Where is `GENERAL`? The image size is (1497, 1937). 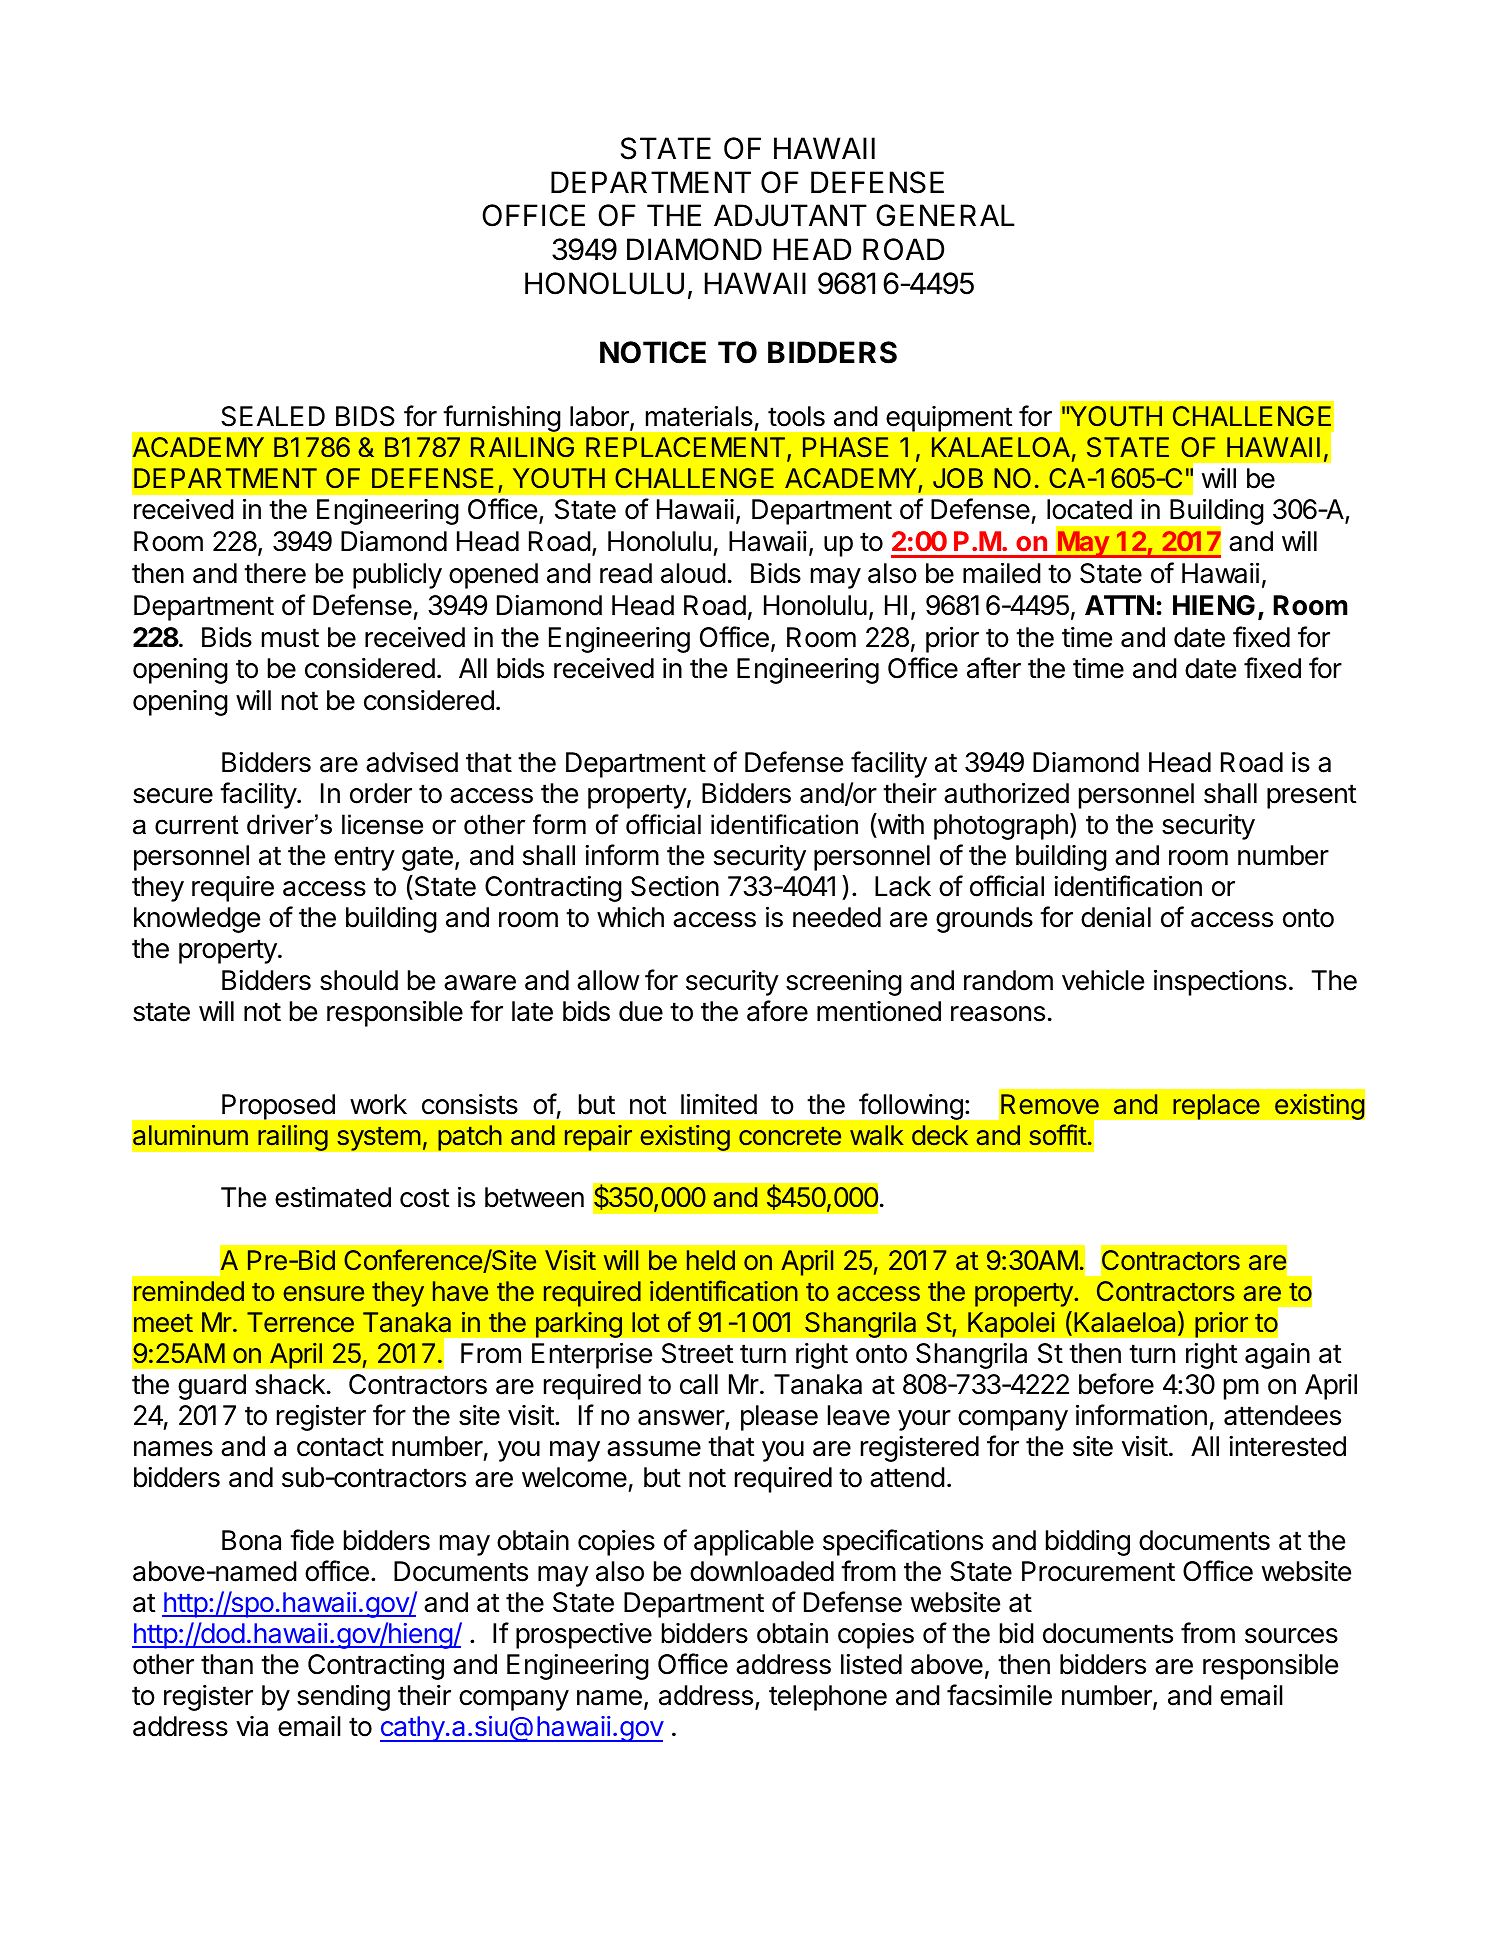 GENERAL is located at coordinates (945, 215).
